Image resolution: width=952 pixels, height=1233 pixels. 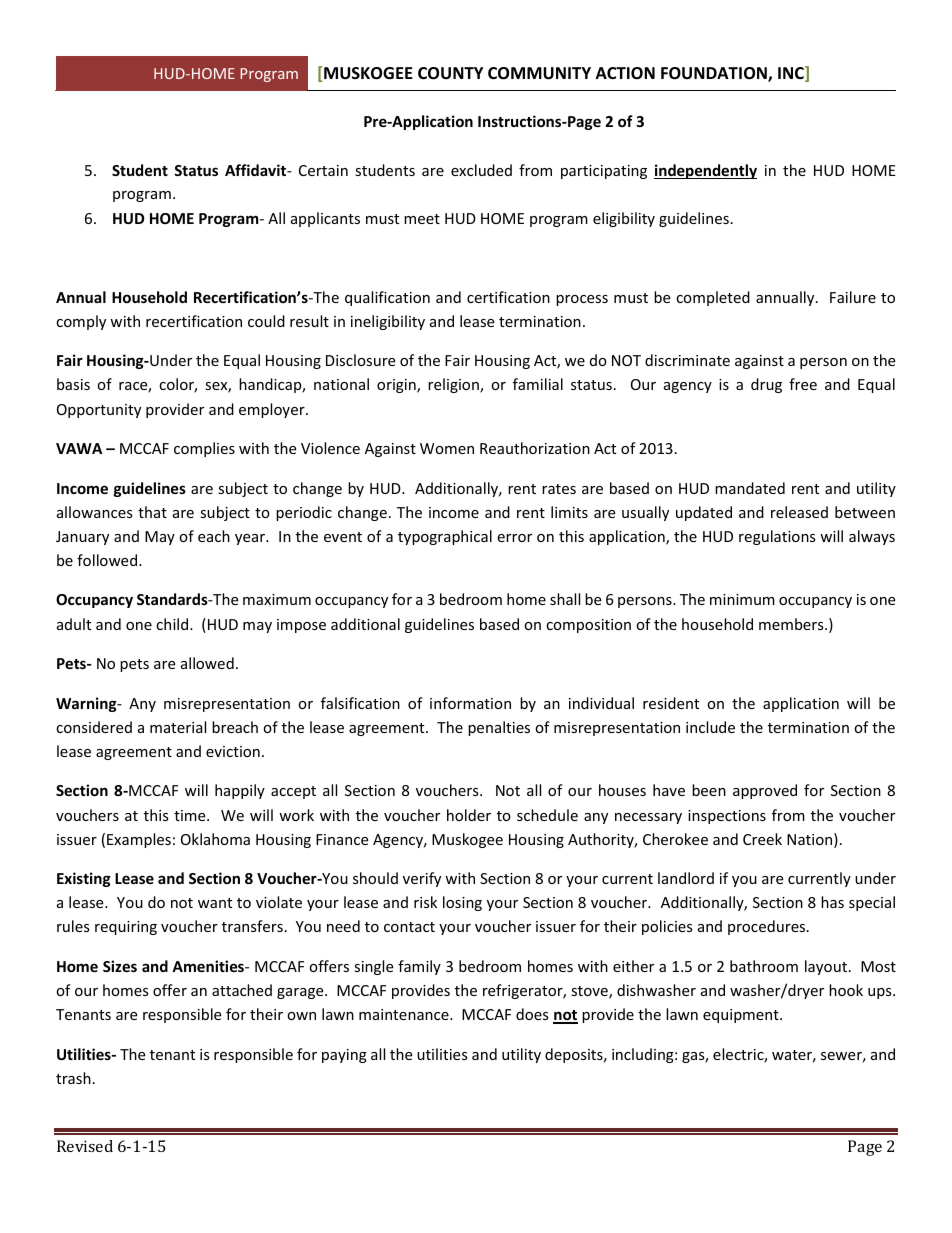 I want to click on applicants, so click(x=325, y=219).
